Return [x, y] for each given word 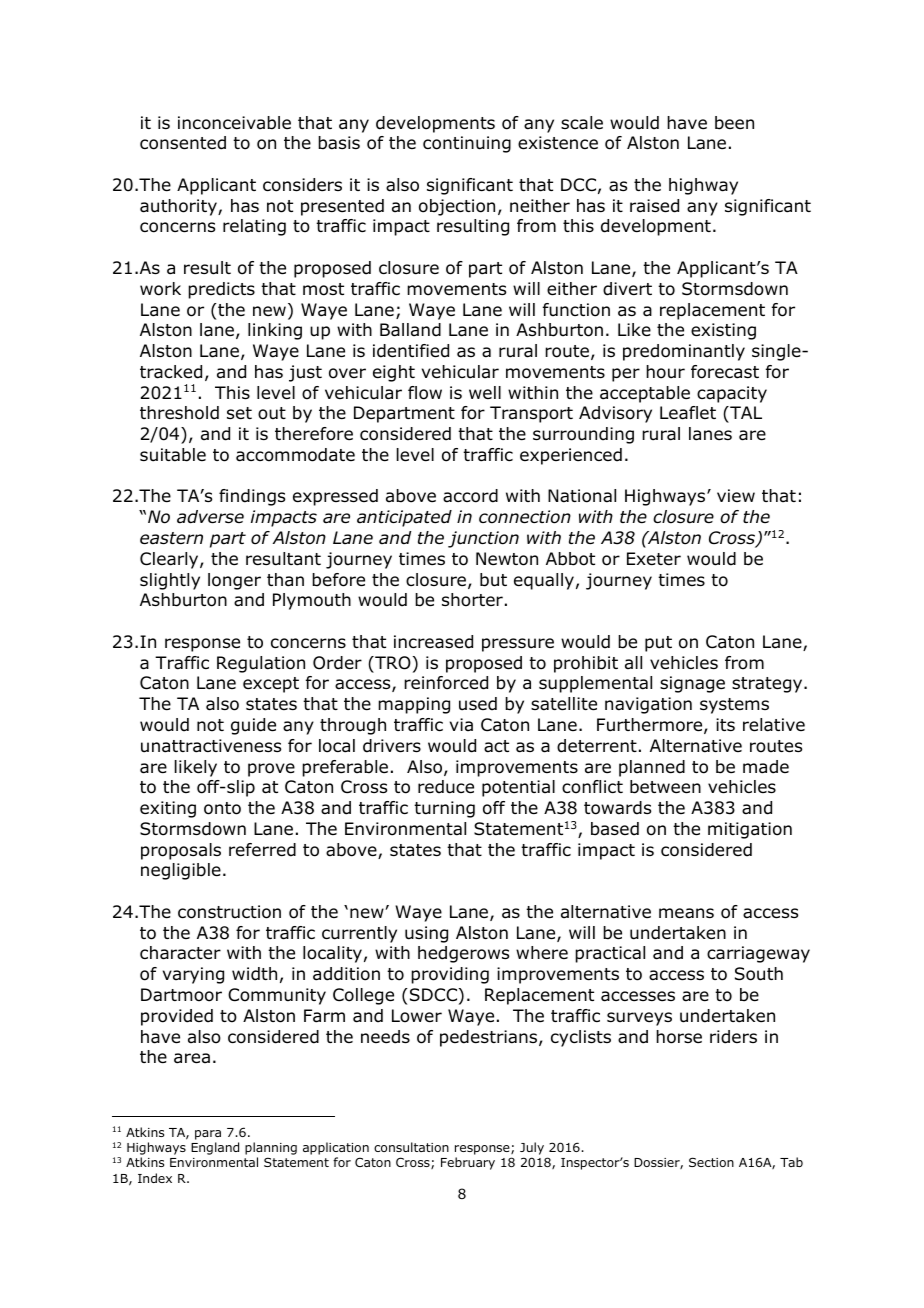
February [468, 1163]
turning [444, 809]
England [215, 1148]
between [665, 787]
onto [222, 808]
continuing [467, 144]
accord [470, 496]
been [734, 123]
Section [711, 1162]
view [736, 495]
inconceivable [234, 123]
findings [252, 497]
